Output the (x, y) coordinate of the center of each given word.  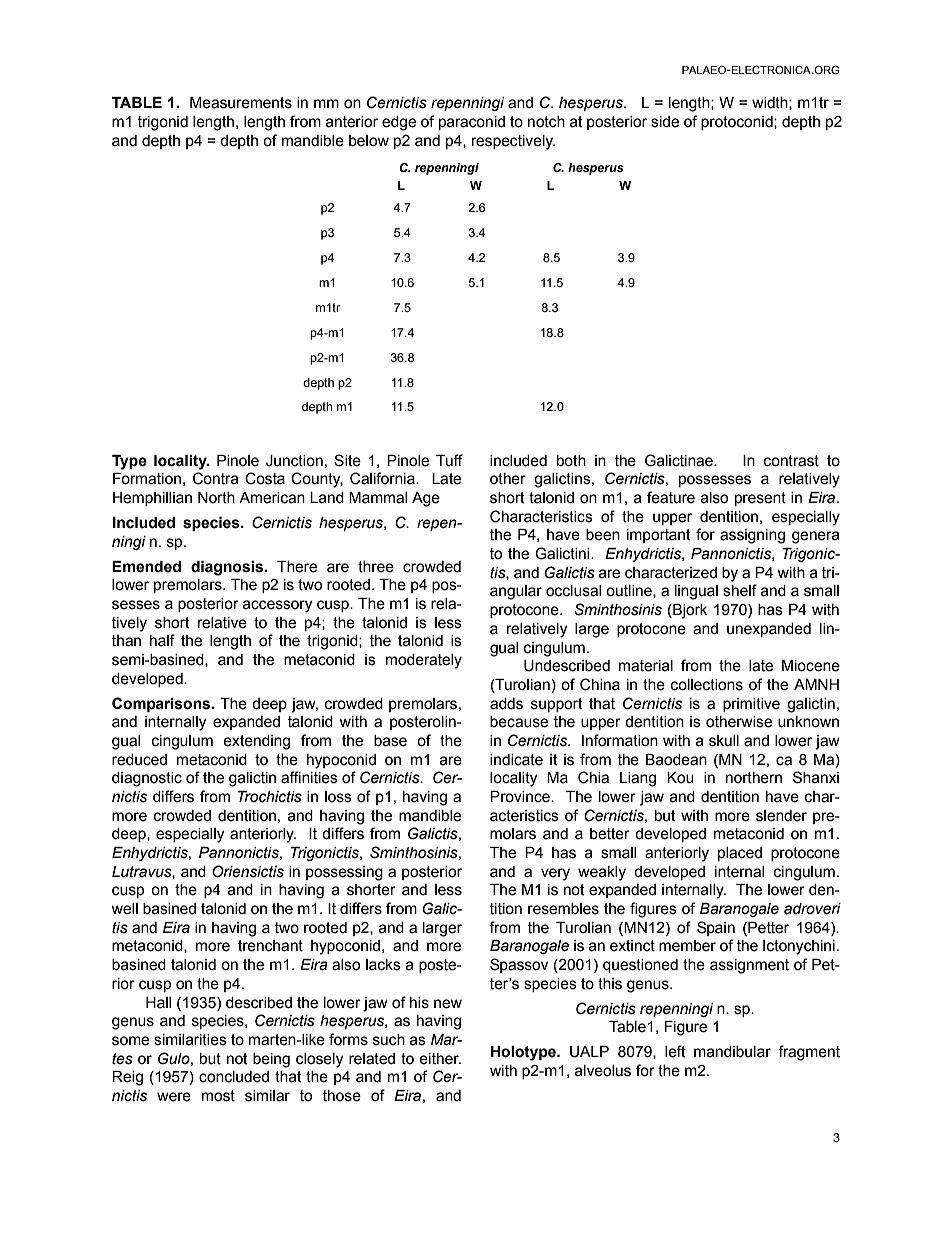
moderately (424, 661)
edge (399, 123)
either (440, 1059)
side (665, 122)
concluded (234, 1077)
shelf (740, 590)
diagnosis (228, 568)
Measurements (241, 103)
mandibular (732, 1052)
